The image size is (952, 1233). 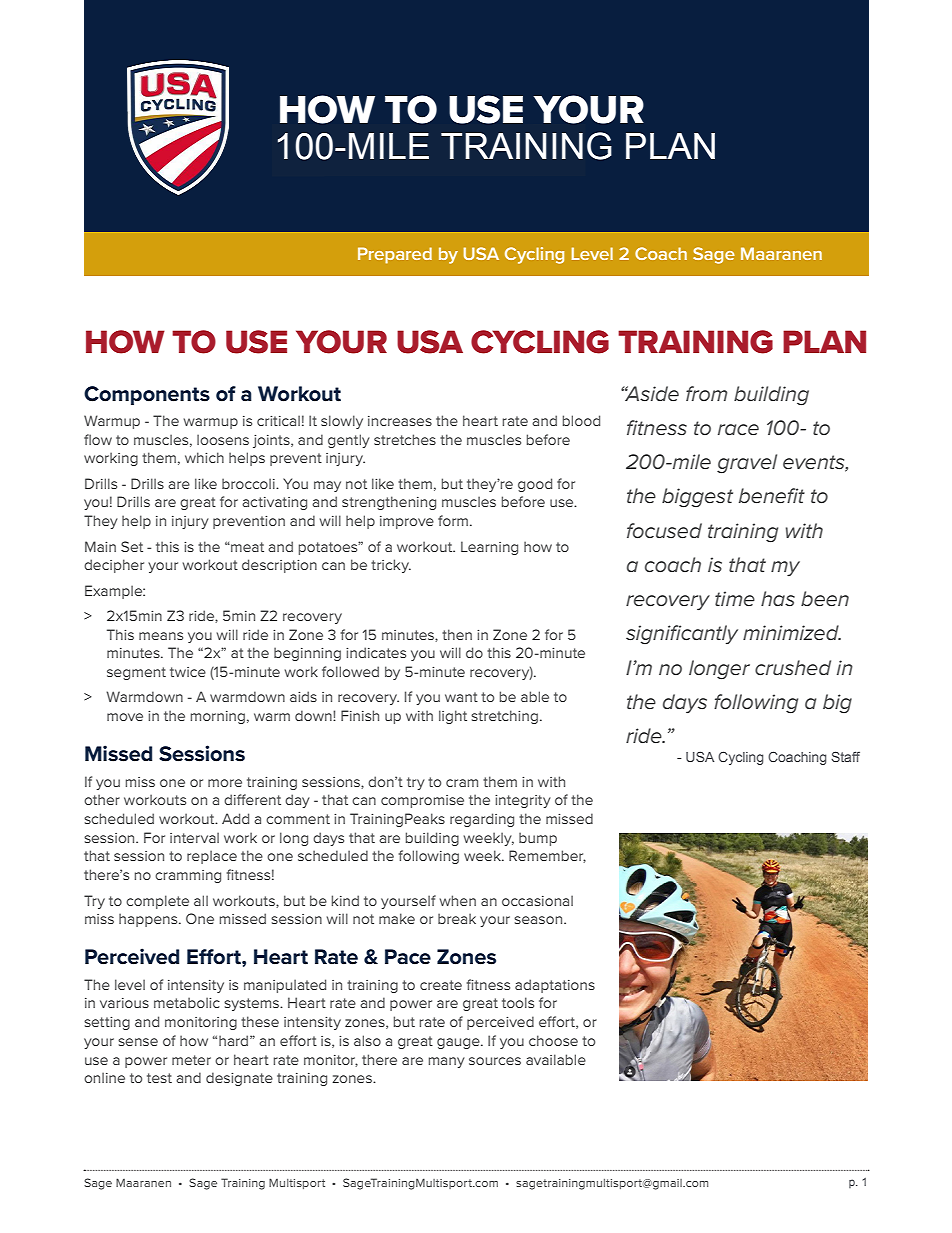 I want to click on want, so click(x=461, y=697).
